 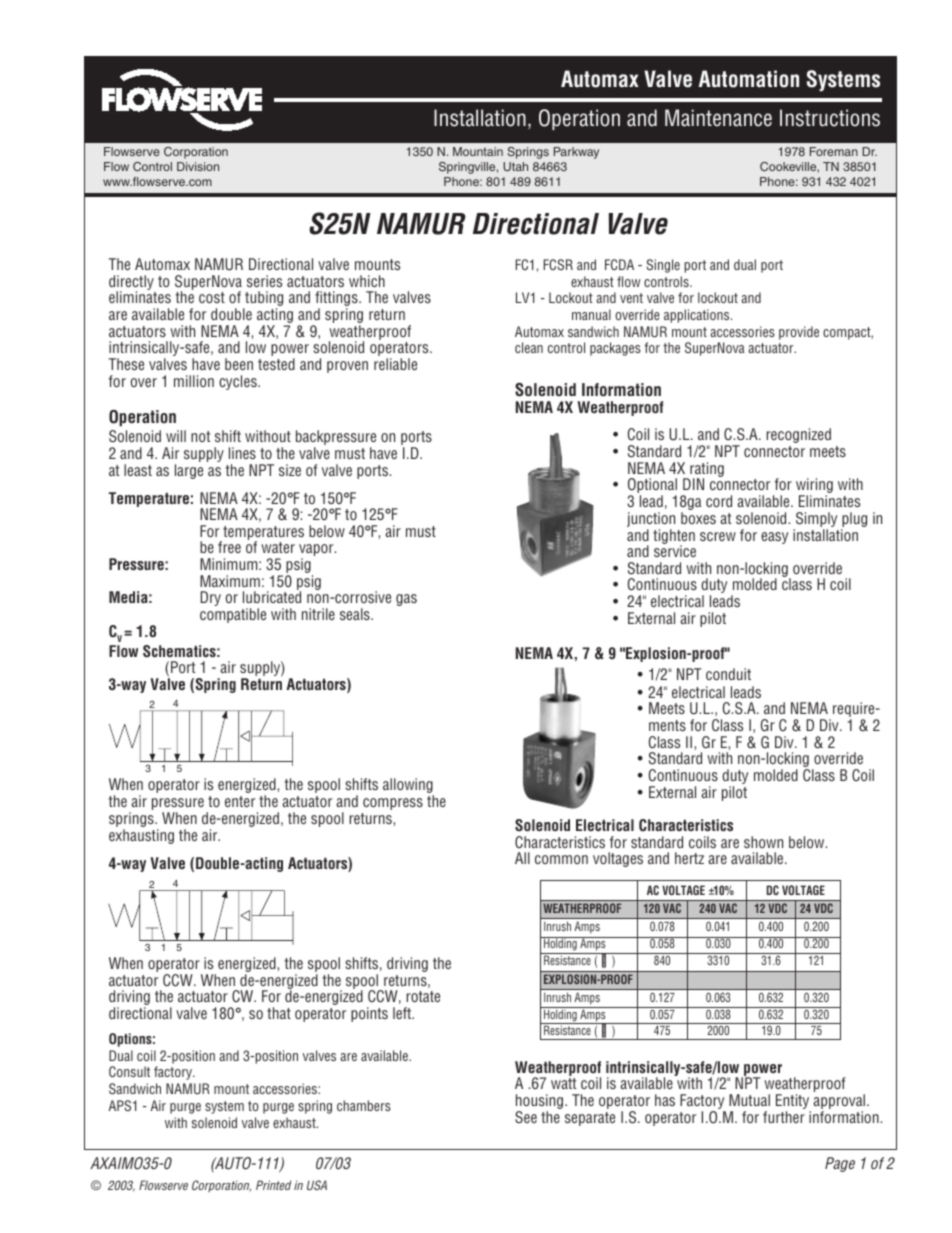 What do you see at coordinates (799, 333) in the document?
I see `provide` at bounding box center [799, 333].
